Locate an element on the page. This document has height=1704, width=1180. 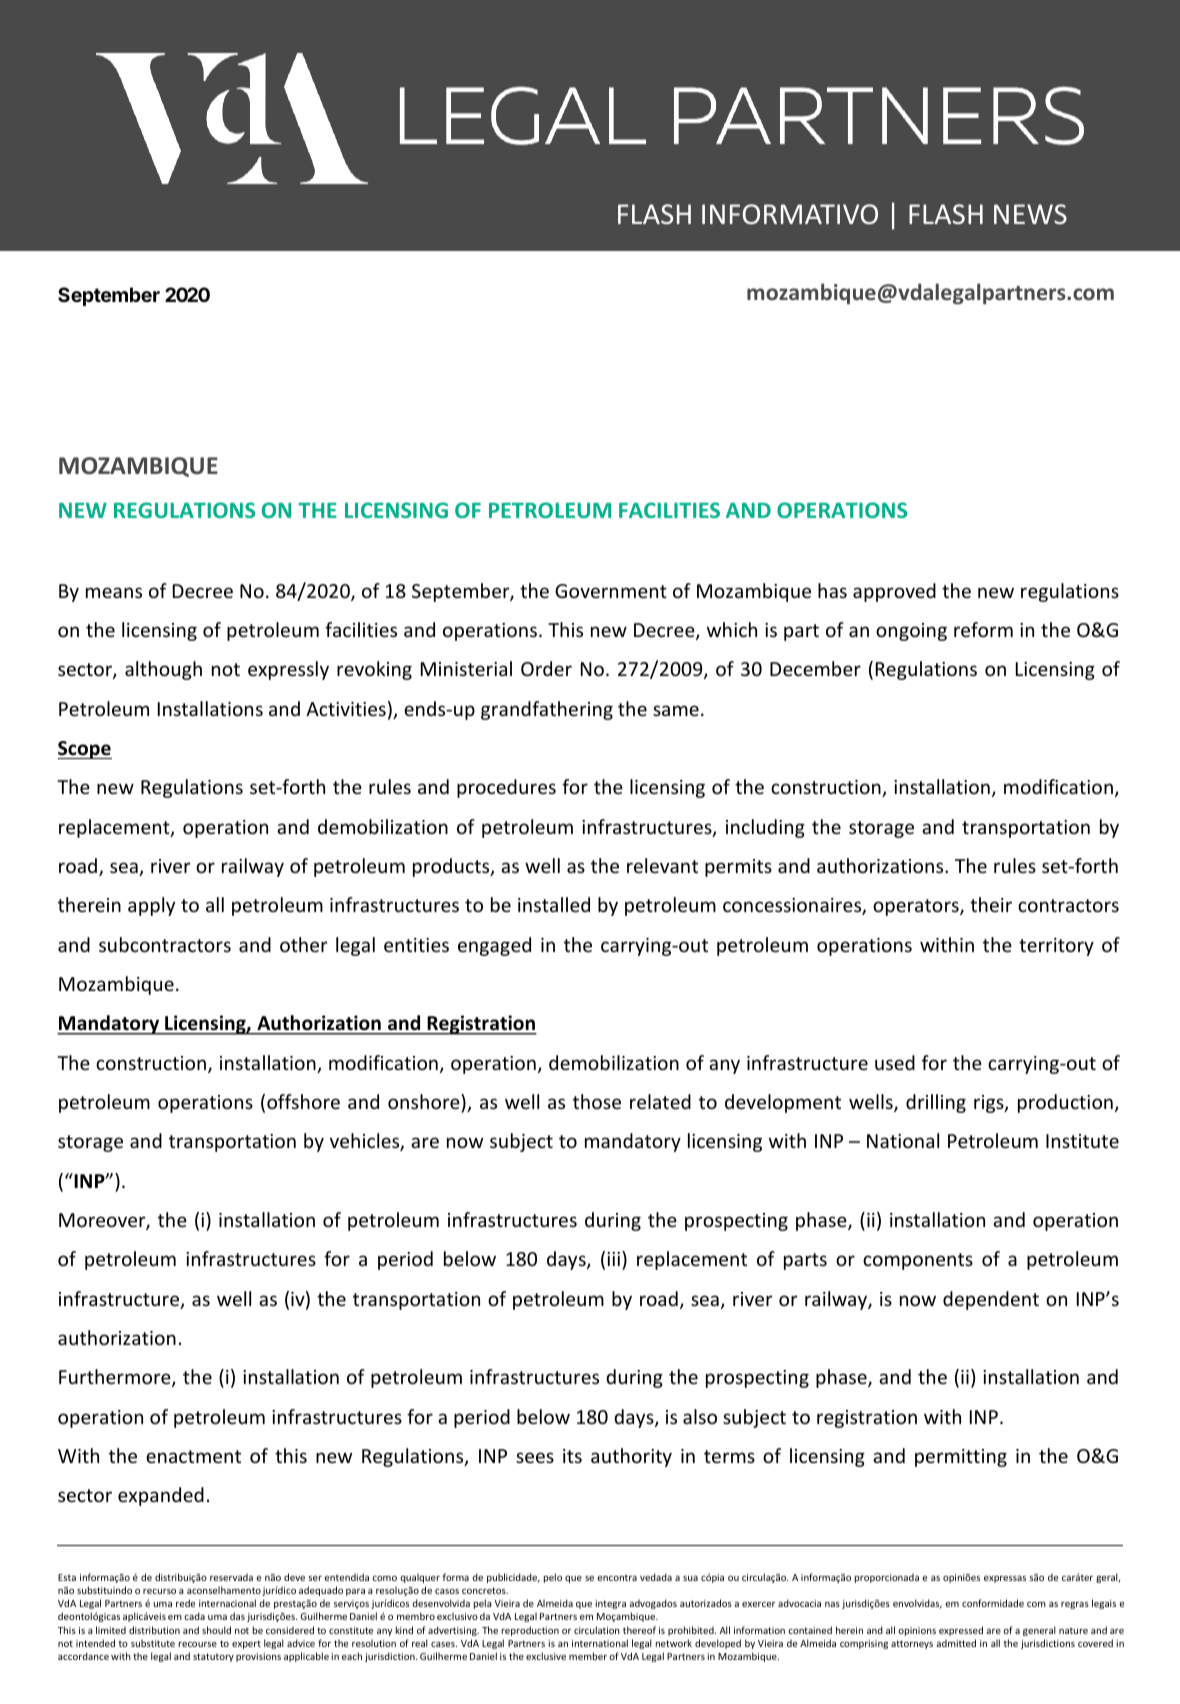
cada is located at coordinates (194, 1616).
